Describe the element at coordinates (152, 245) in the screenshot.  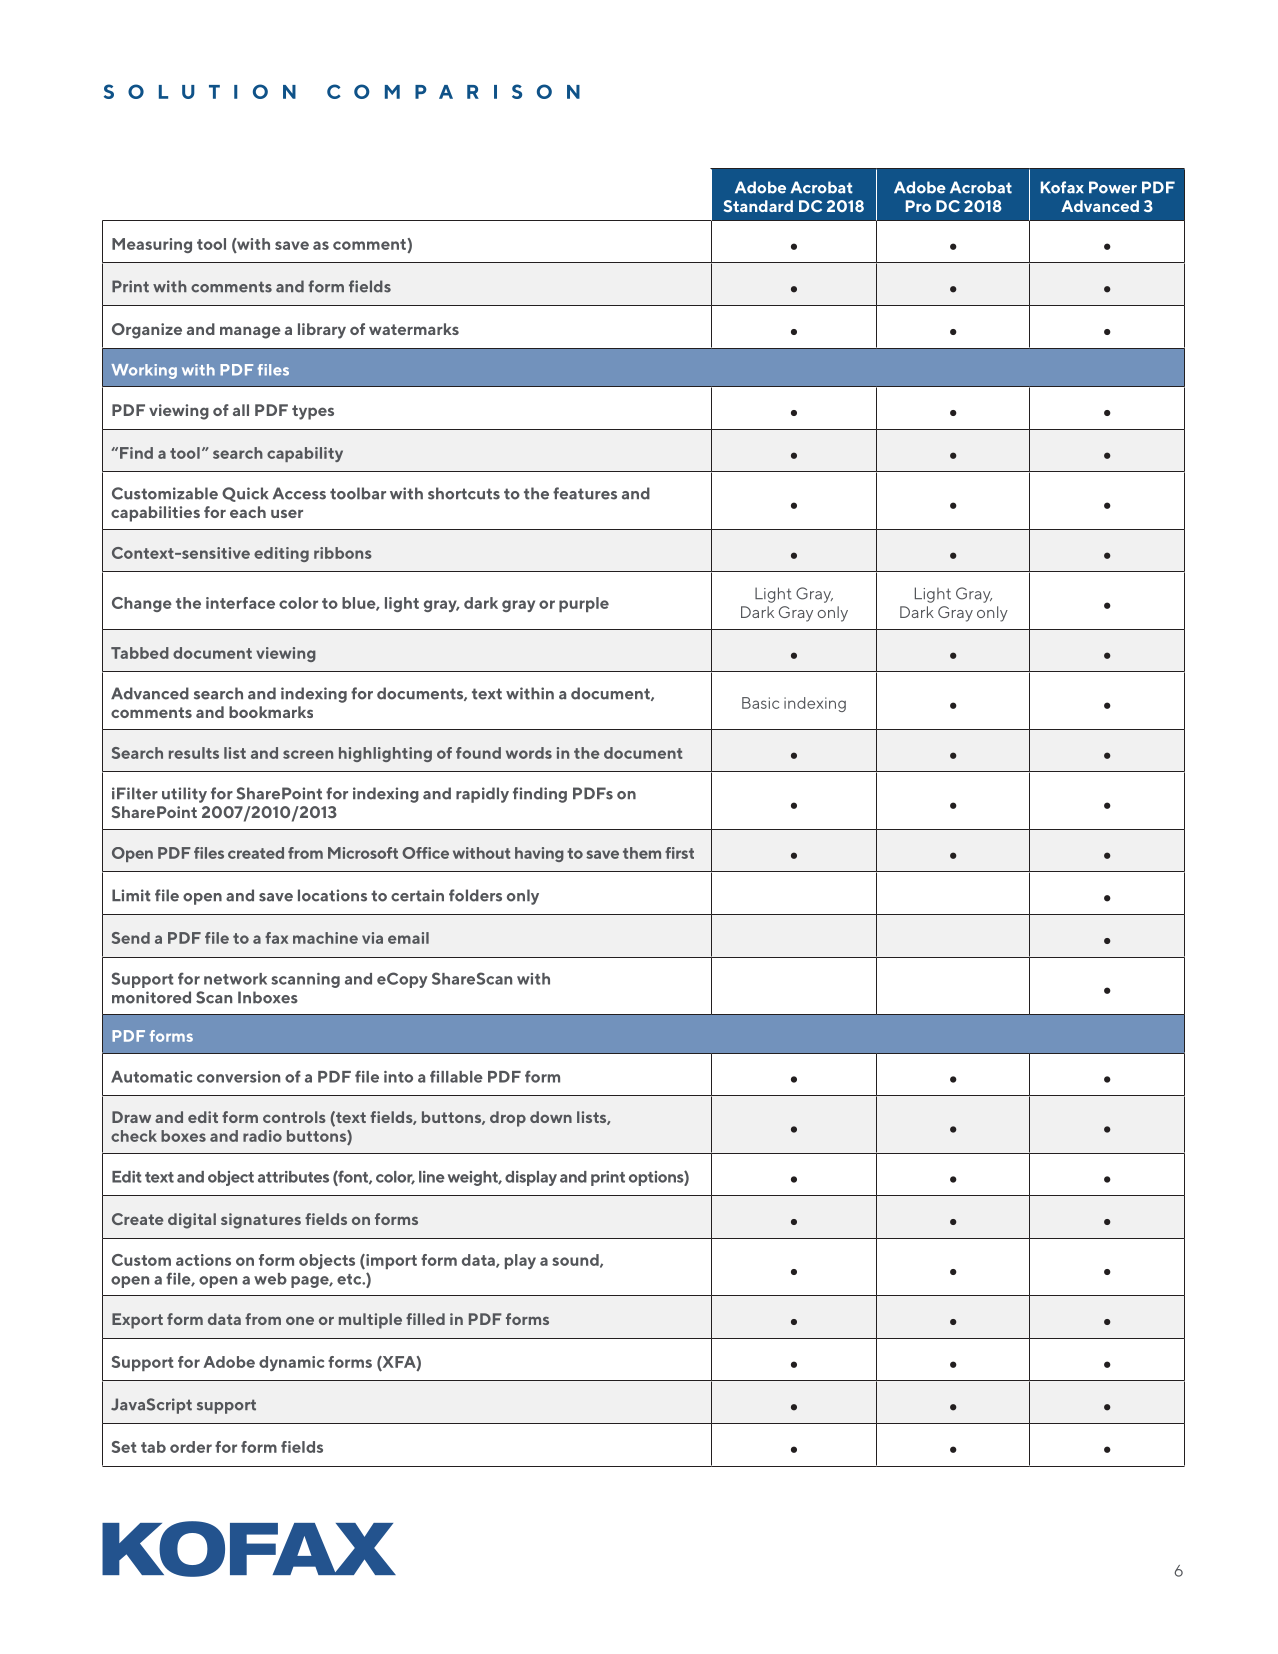
I see `Measuring` at that location.
